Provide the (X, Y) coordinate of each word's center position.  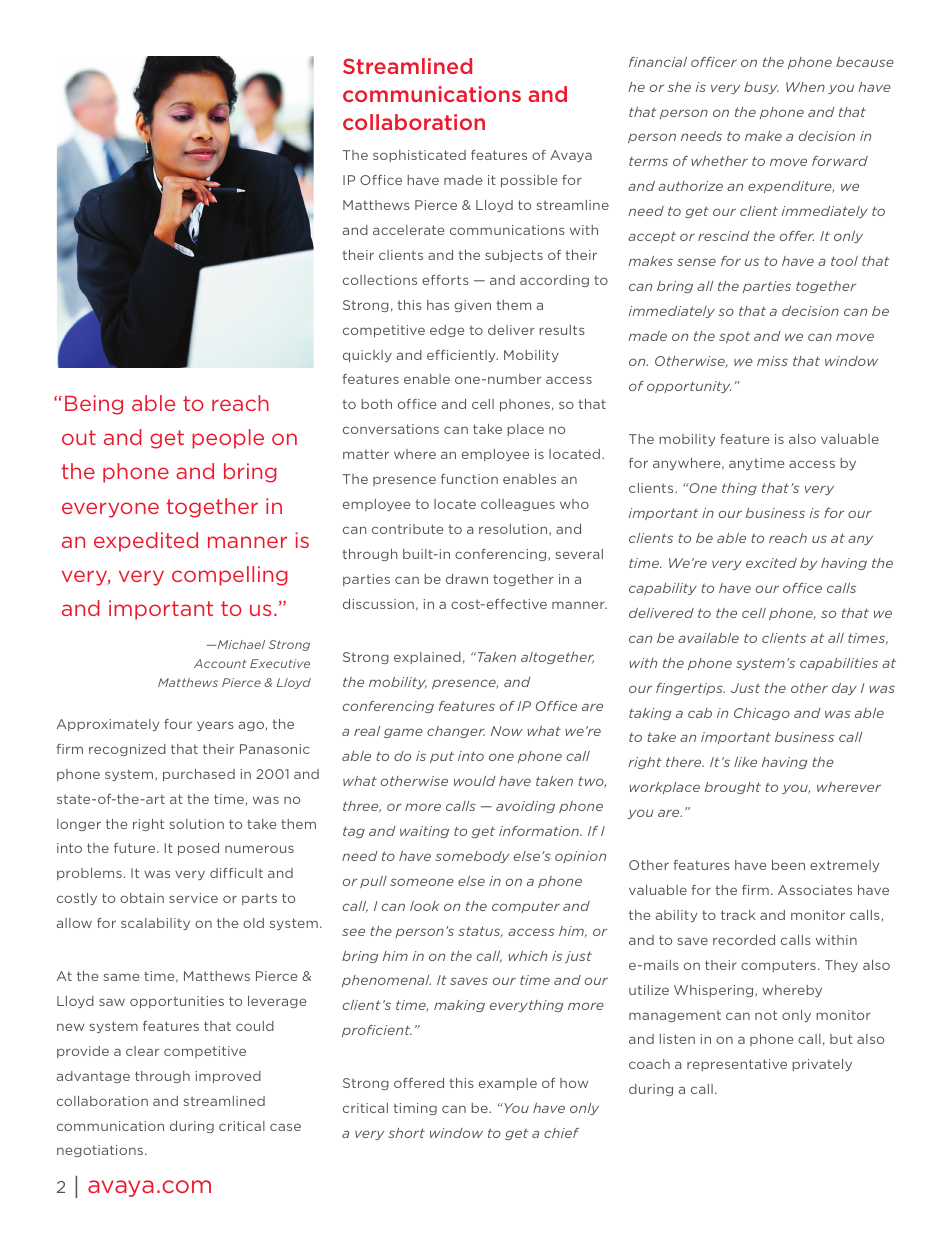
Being (94, 405)
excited (771, 563)
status (480, 932)
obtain (142, 898)
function (469, 479)
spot (734, 337)
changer (456, 732)
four (178, 724)
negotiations (100, 1151)
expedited (146, 542)
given (472, 306)
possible (529, 181)
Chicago (762, 714)
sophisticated (419, 156)
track (738, 915)
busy (761, 88)
